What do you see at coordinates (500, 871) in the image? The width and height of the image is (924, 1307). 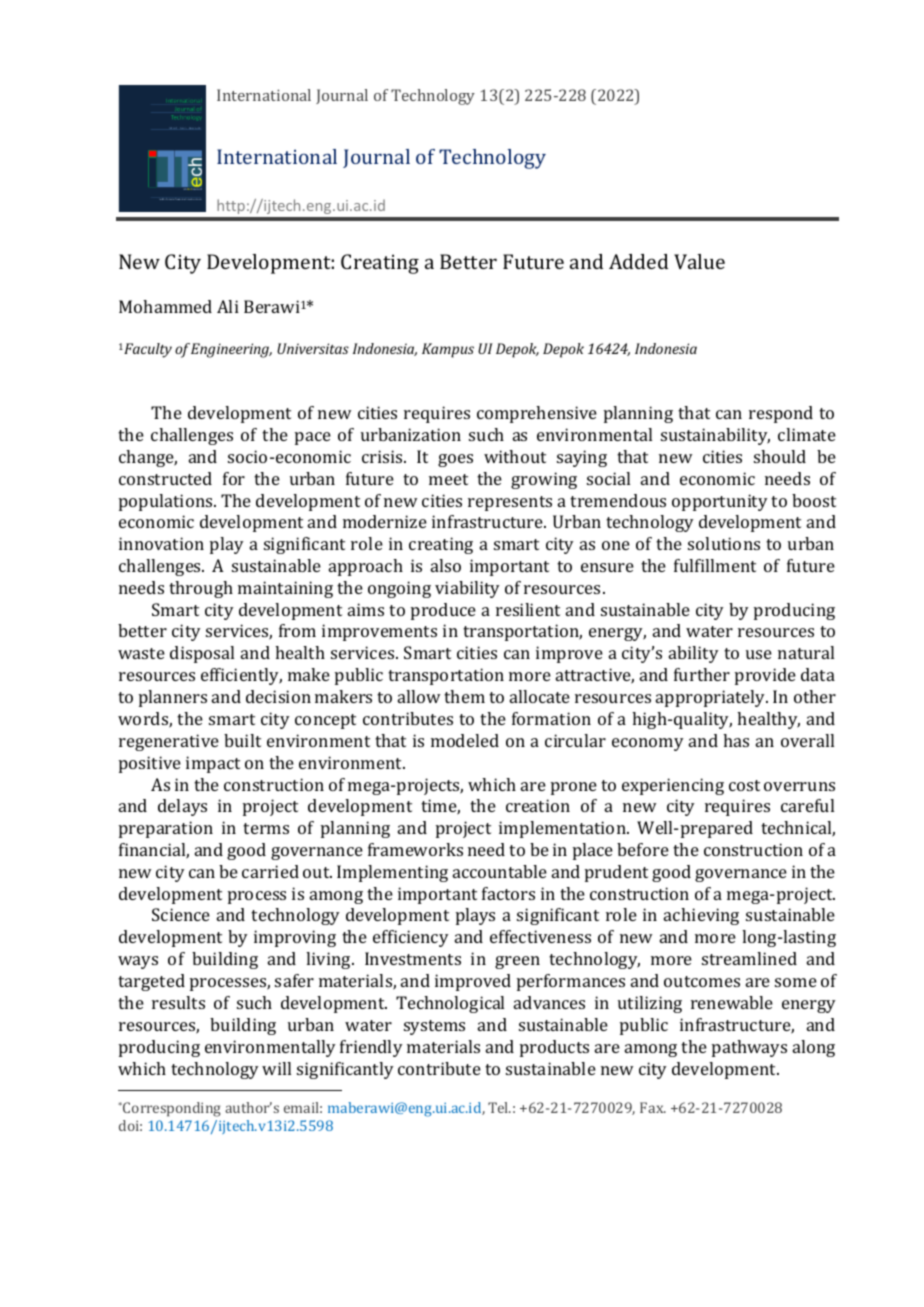 I see `accountable` at bounding box center [500, 871].
